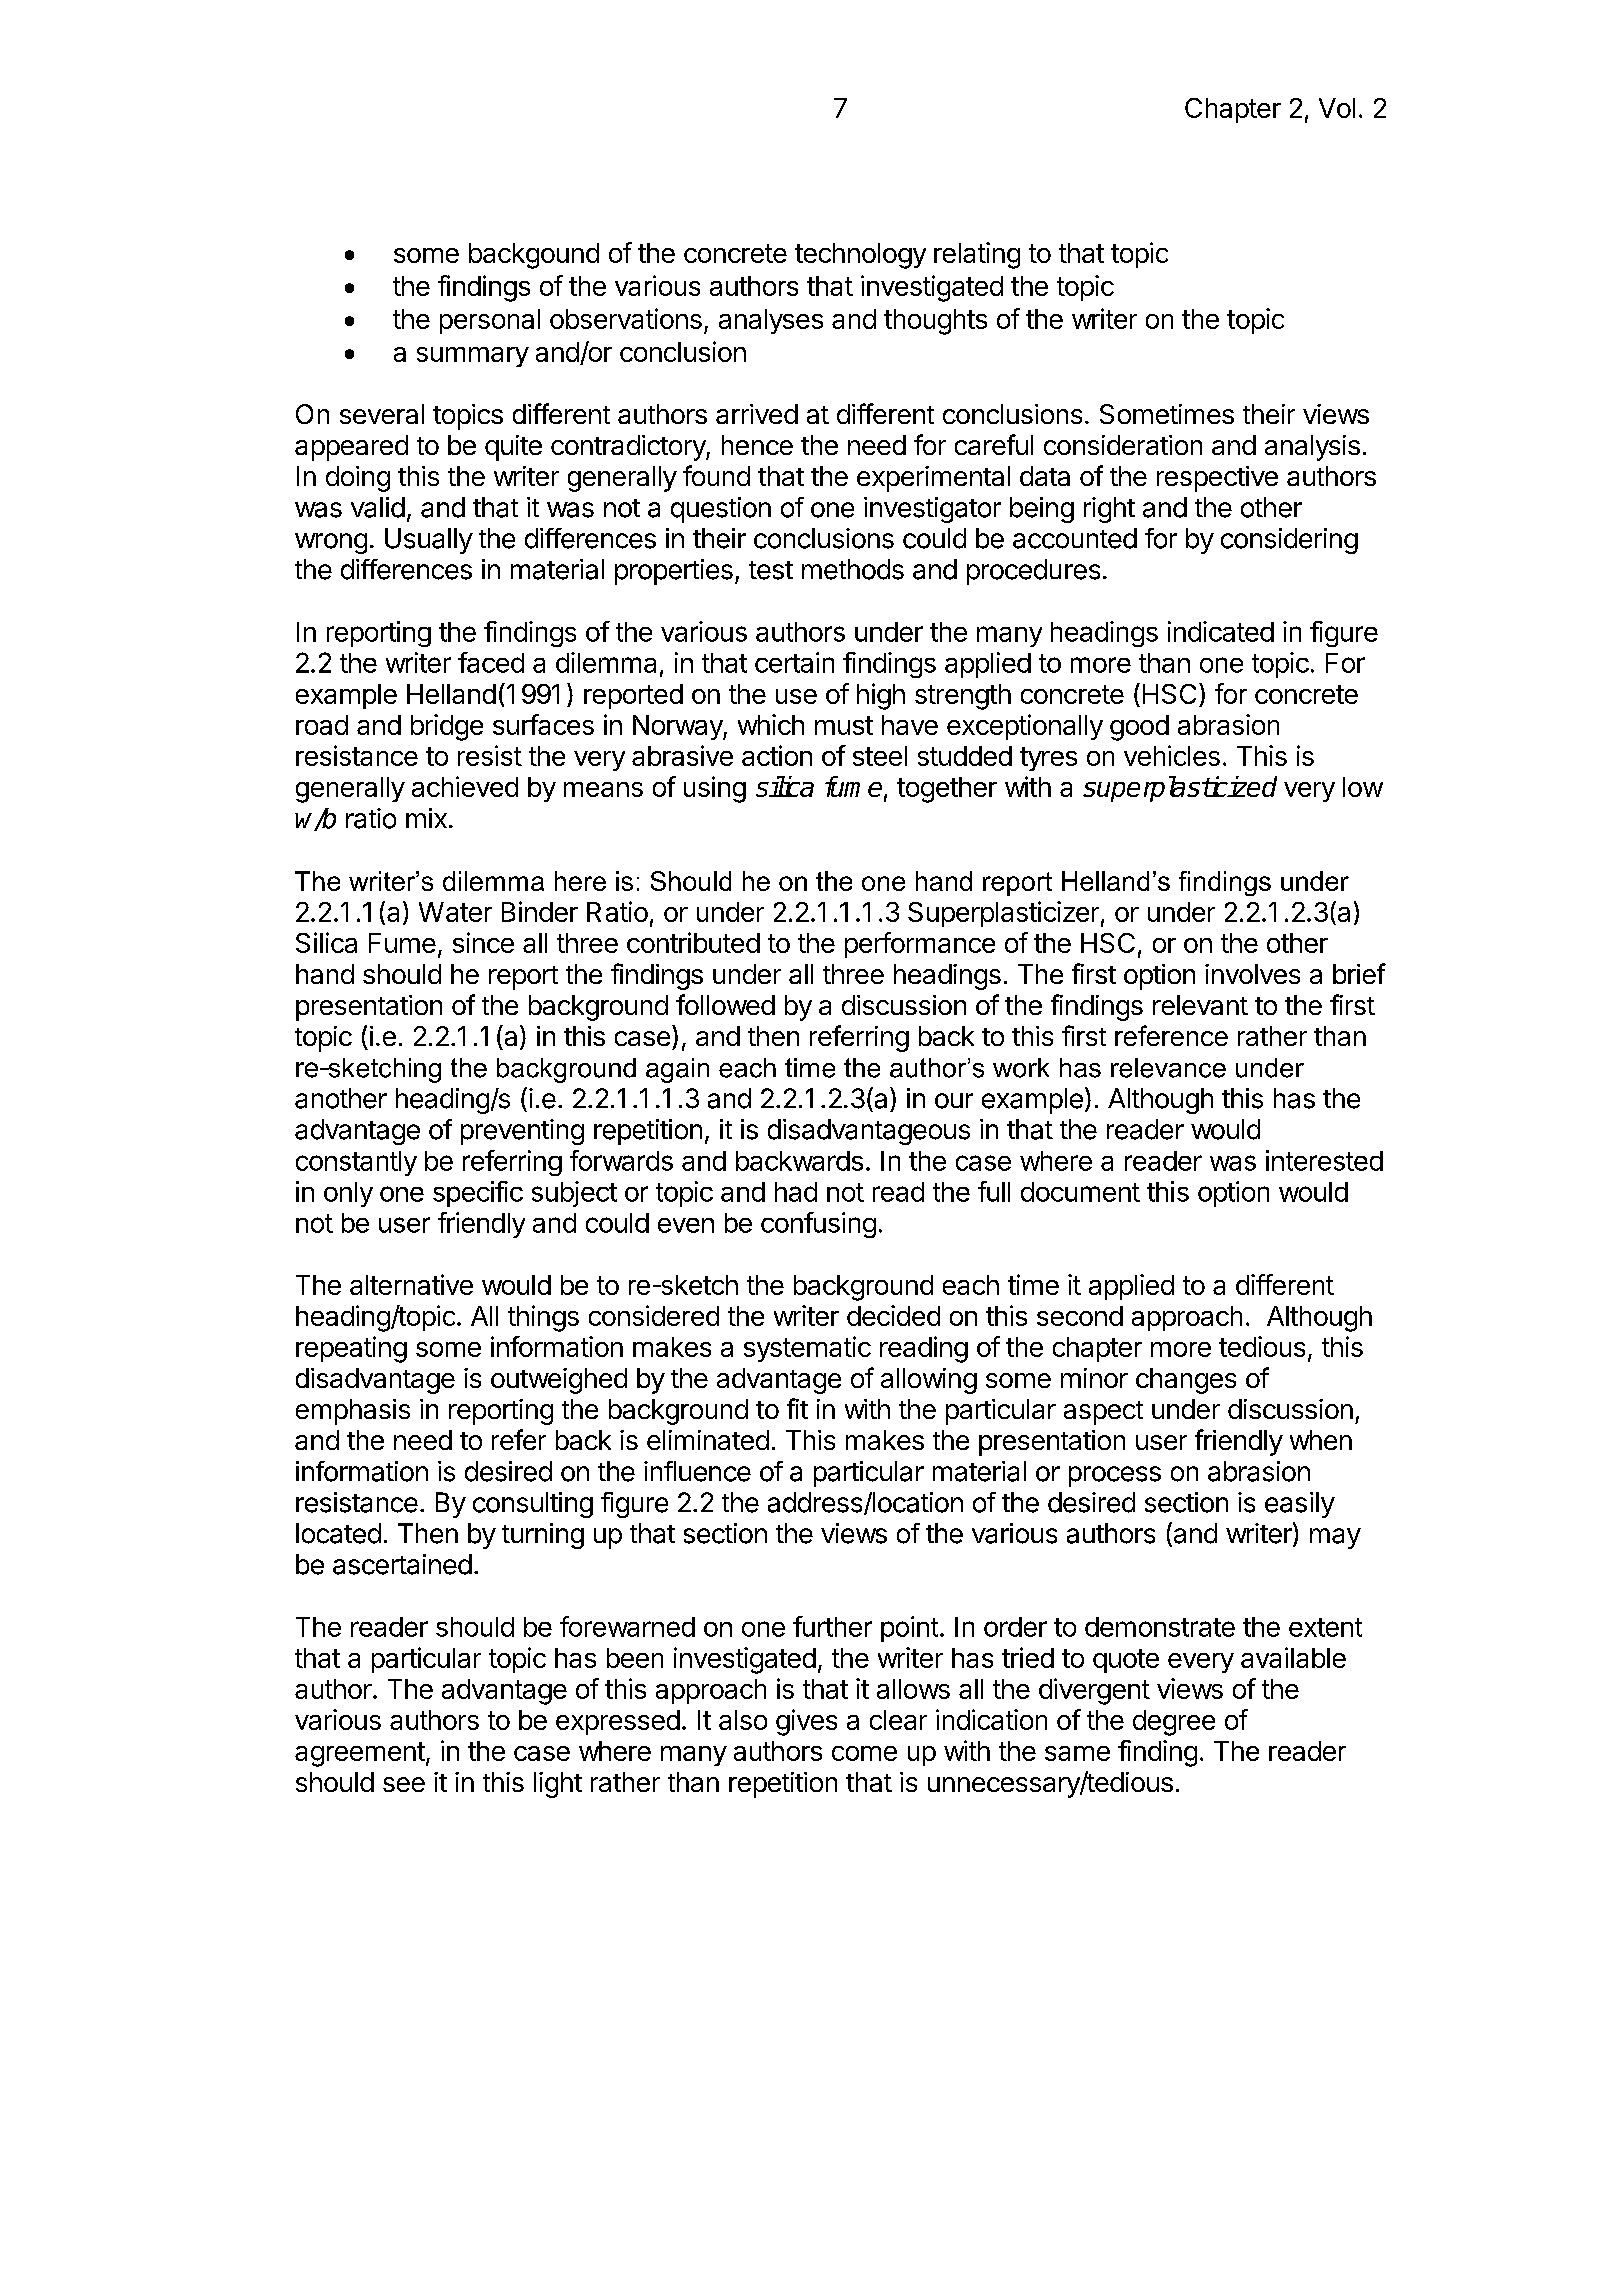 Image resolution: width=1622 pixels, height=2295 pixels. Describe the element at coordinates (864, 1753) in the document. I see `come` at that location.
